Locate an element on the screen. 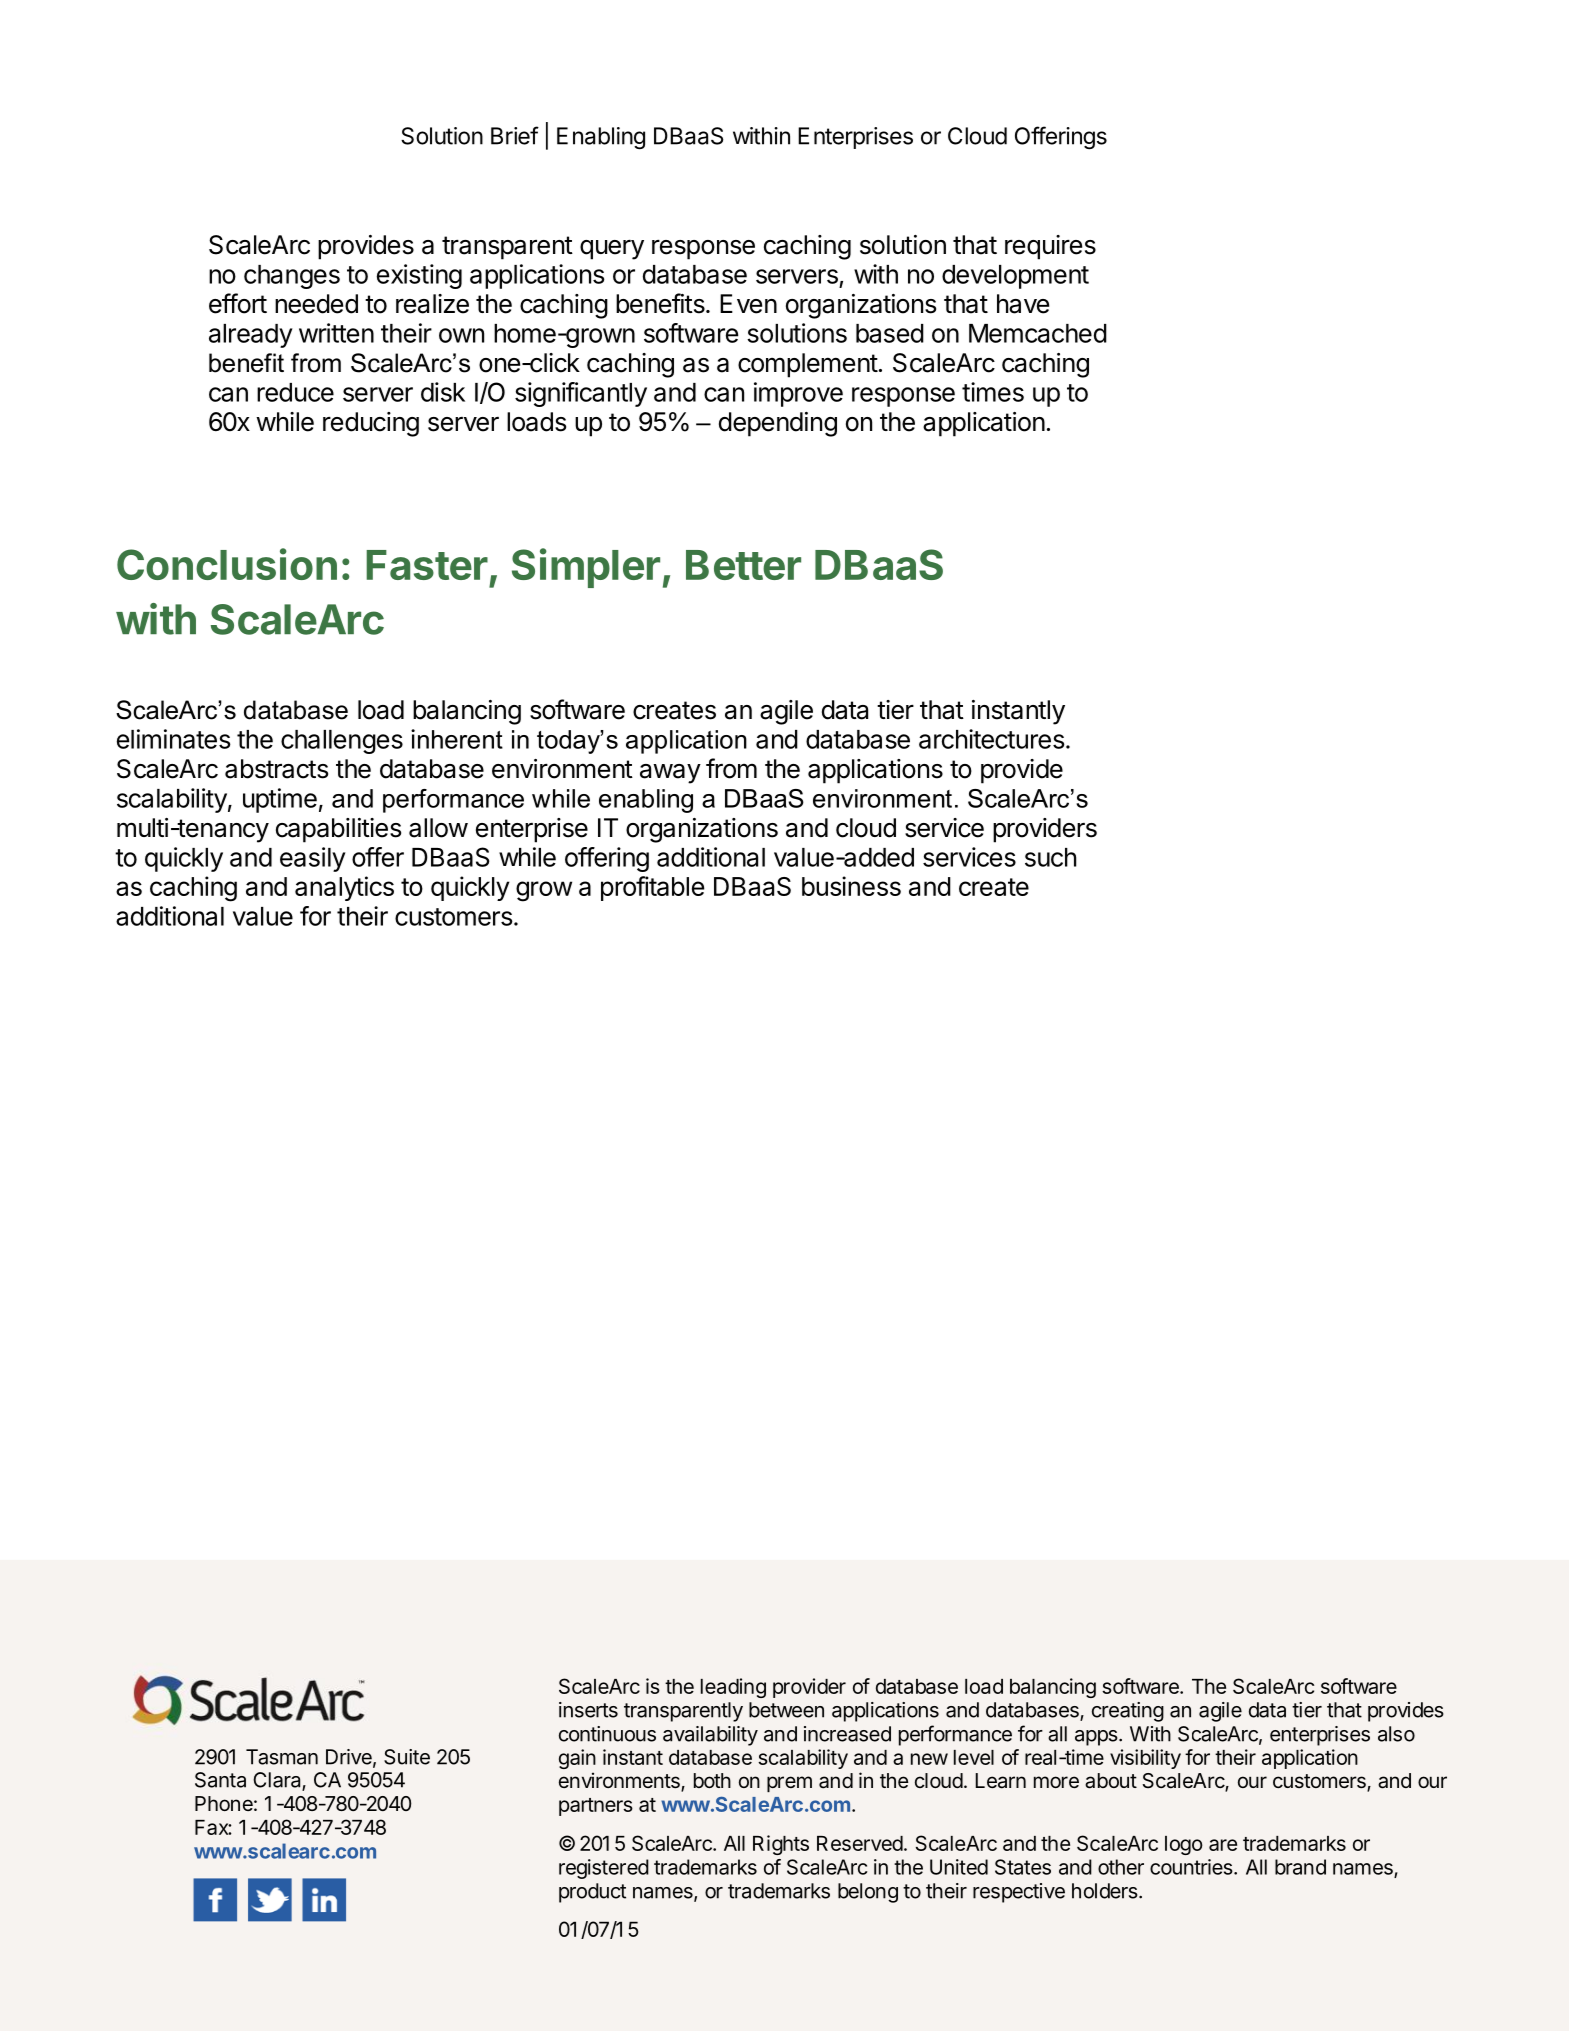 This screenshot has width=1569, height=2031. Tasman is located at coordinates (282, 1757).
